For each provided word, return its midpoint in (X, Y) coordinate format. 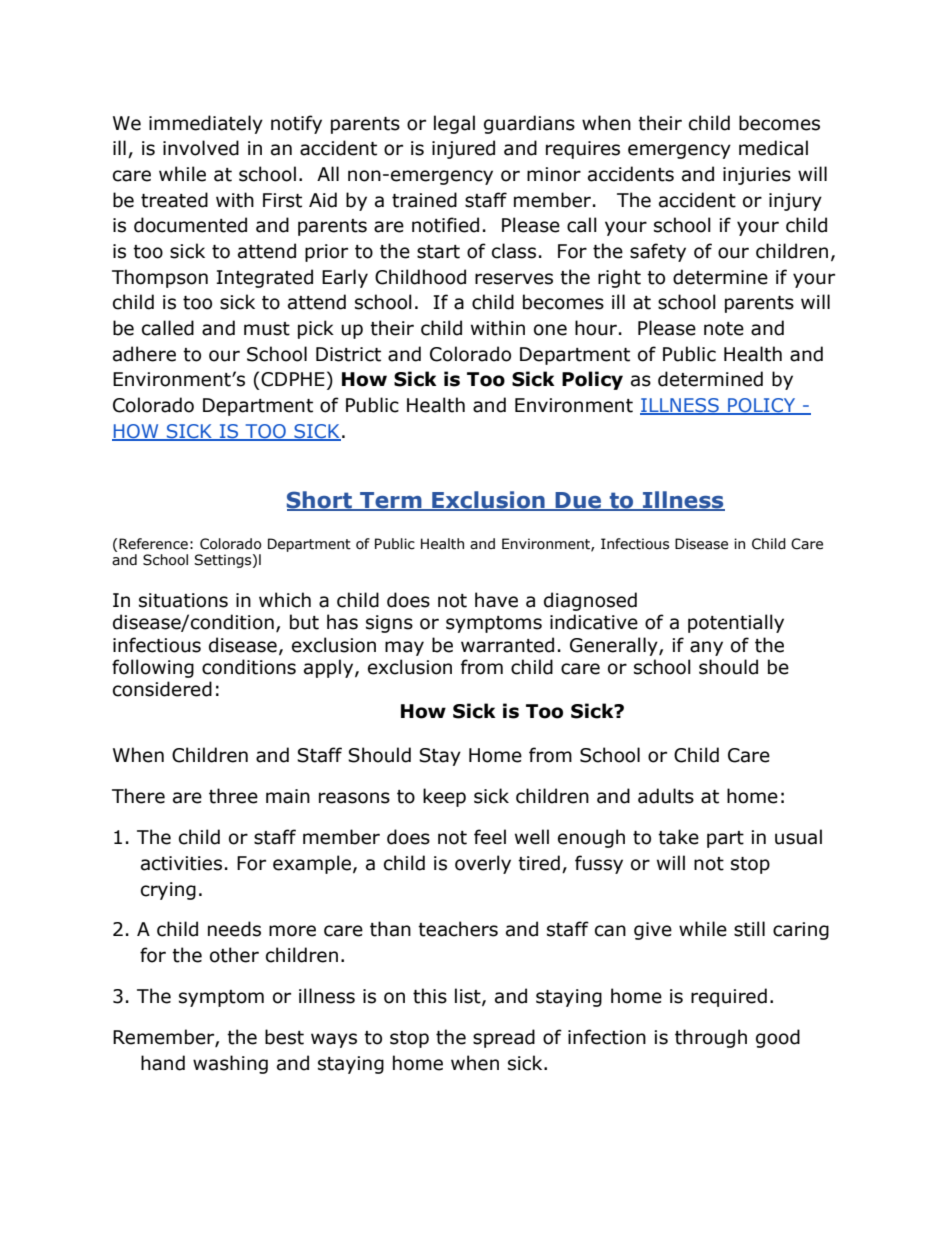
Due (578, 501)
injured (463, 149)
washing (230, 1064)
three (233, 796)
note (724, 329)
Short (320, 501)
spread (504, 1038)
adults (666, 796)
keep (444, 797)
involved (201, 148)
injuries (757, 176)
